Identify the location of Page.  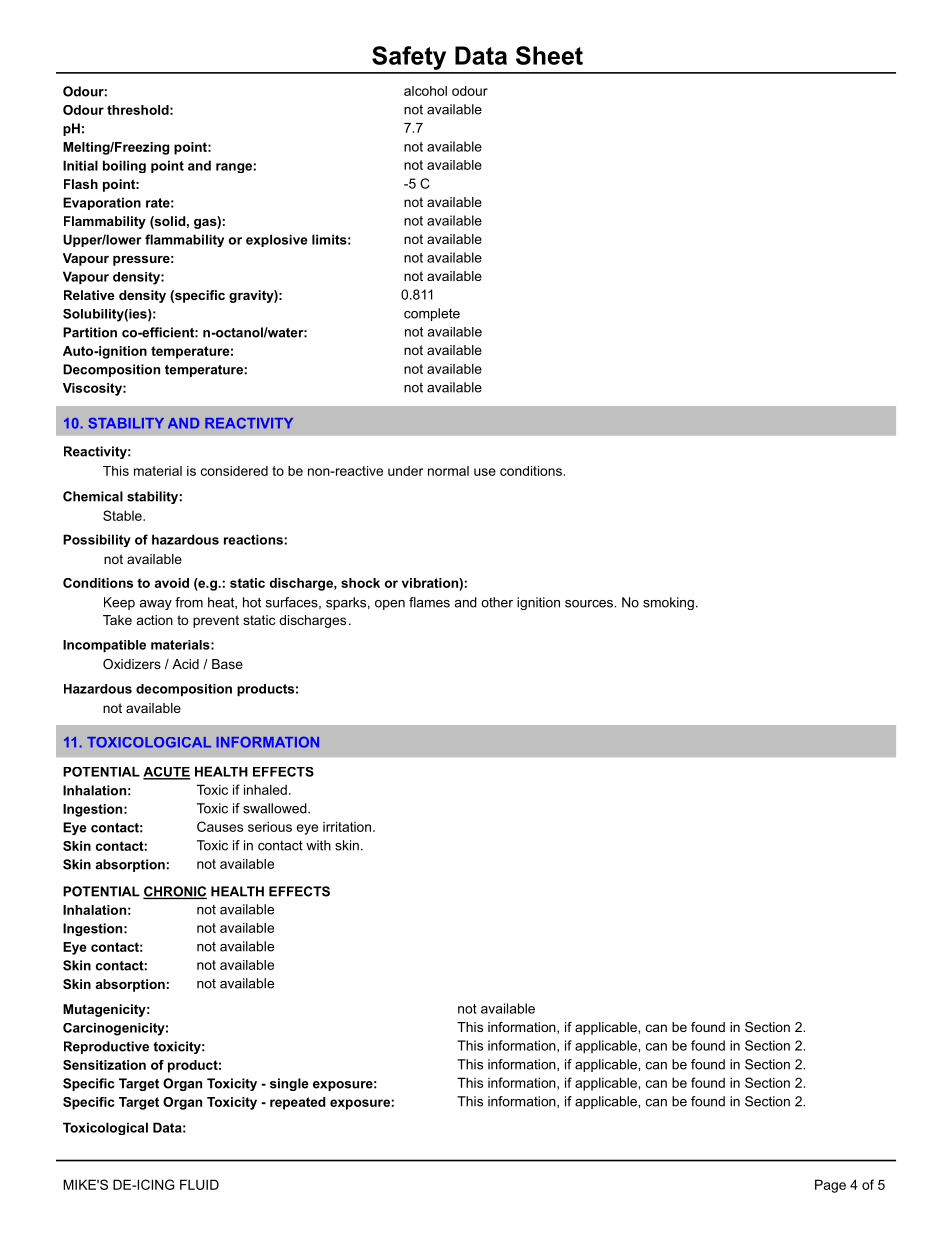
(830, 1186).
